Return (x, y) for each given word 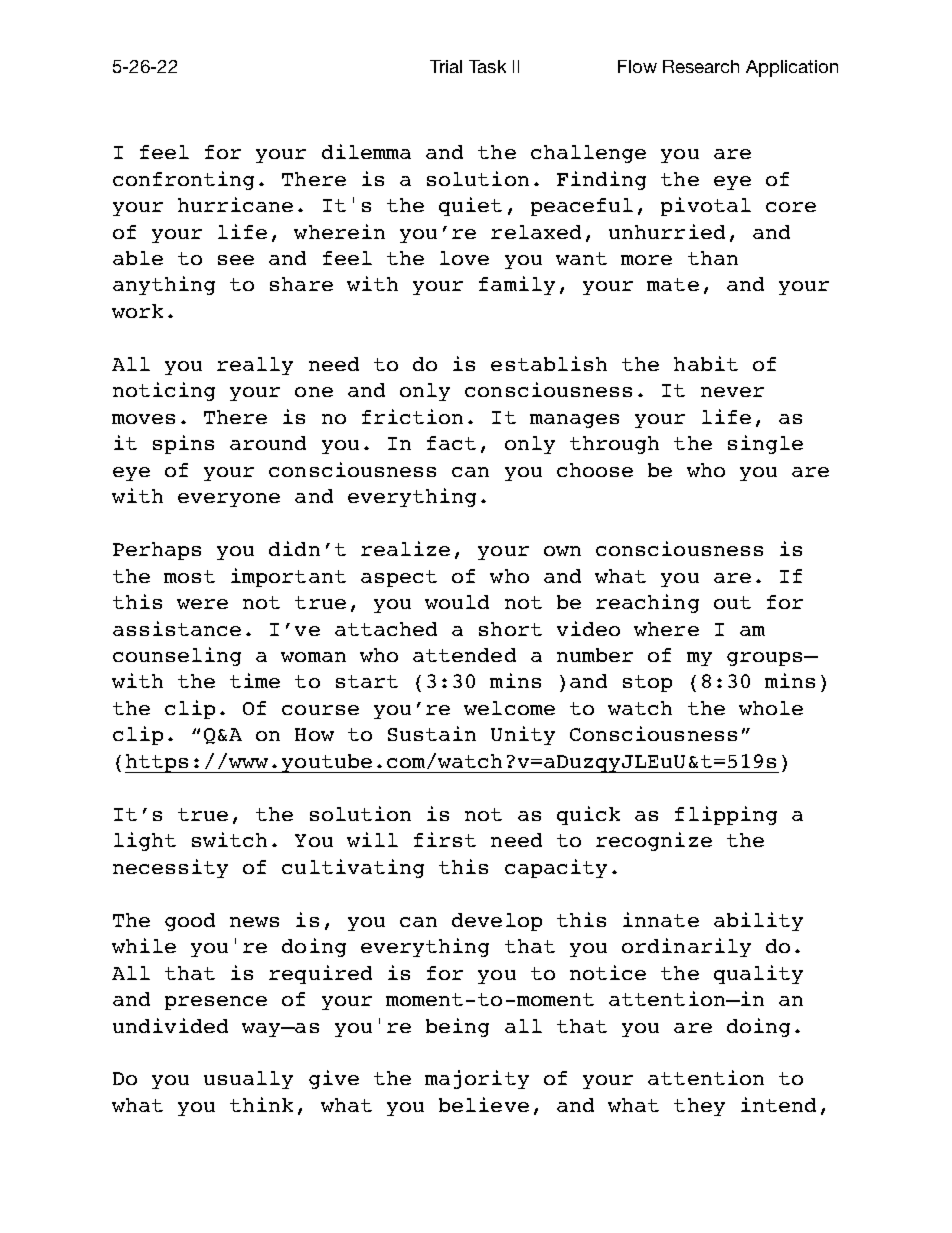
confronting (183, 180)
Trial (446, 66)
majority (477, 1079)
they (699, 1107)
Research (701, 66)
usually (248, 1080)
